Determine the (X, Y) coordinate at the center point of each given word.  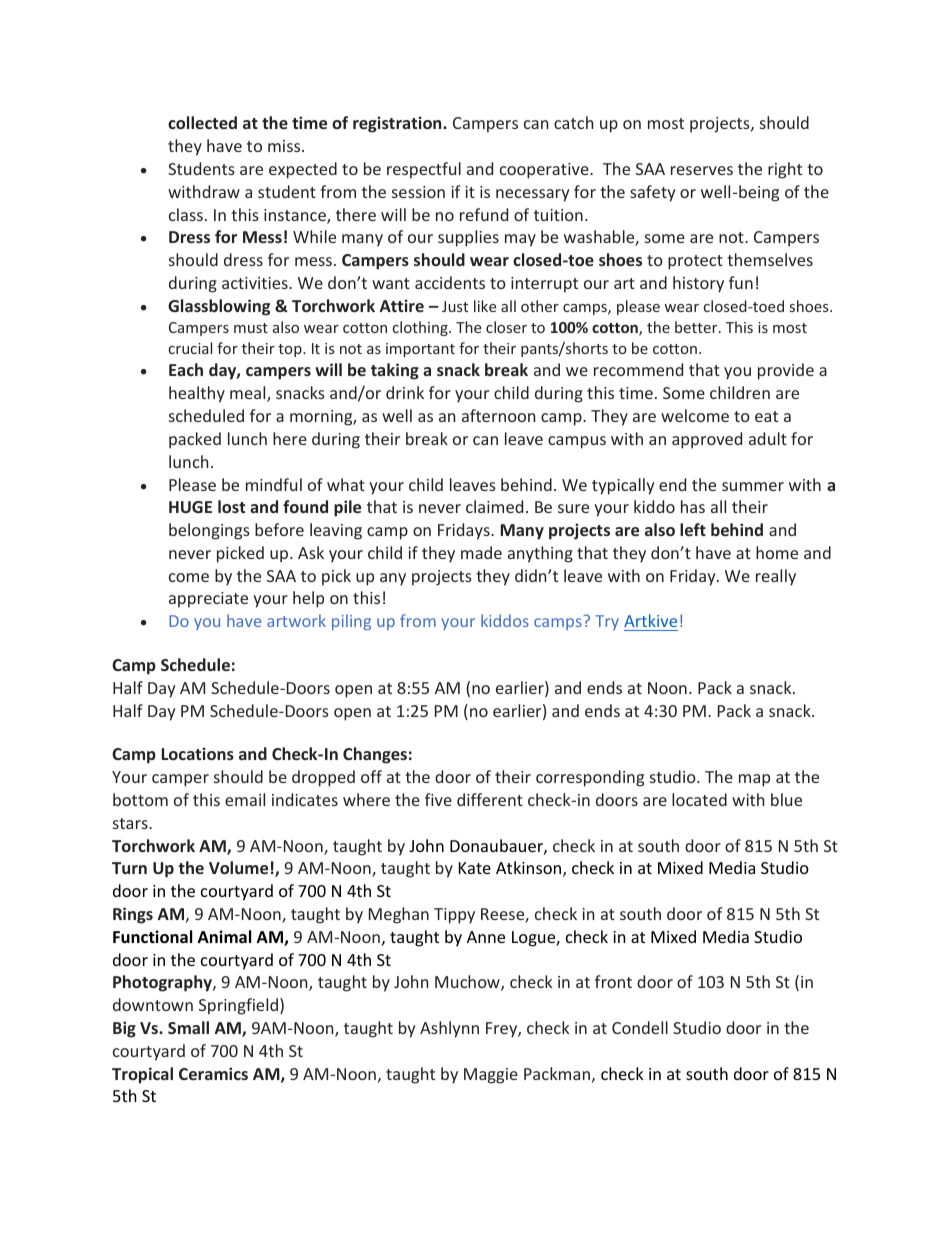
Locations (198, 753)
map (754, 780)
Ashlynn (449, 1029)
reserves (702, 170)
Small (188, 1027)
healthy (197, 394)
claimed (494, 506)
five (438, 799)
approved (707, 440)
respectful (424, 170)
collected (202, 122)
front (613, 981)
